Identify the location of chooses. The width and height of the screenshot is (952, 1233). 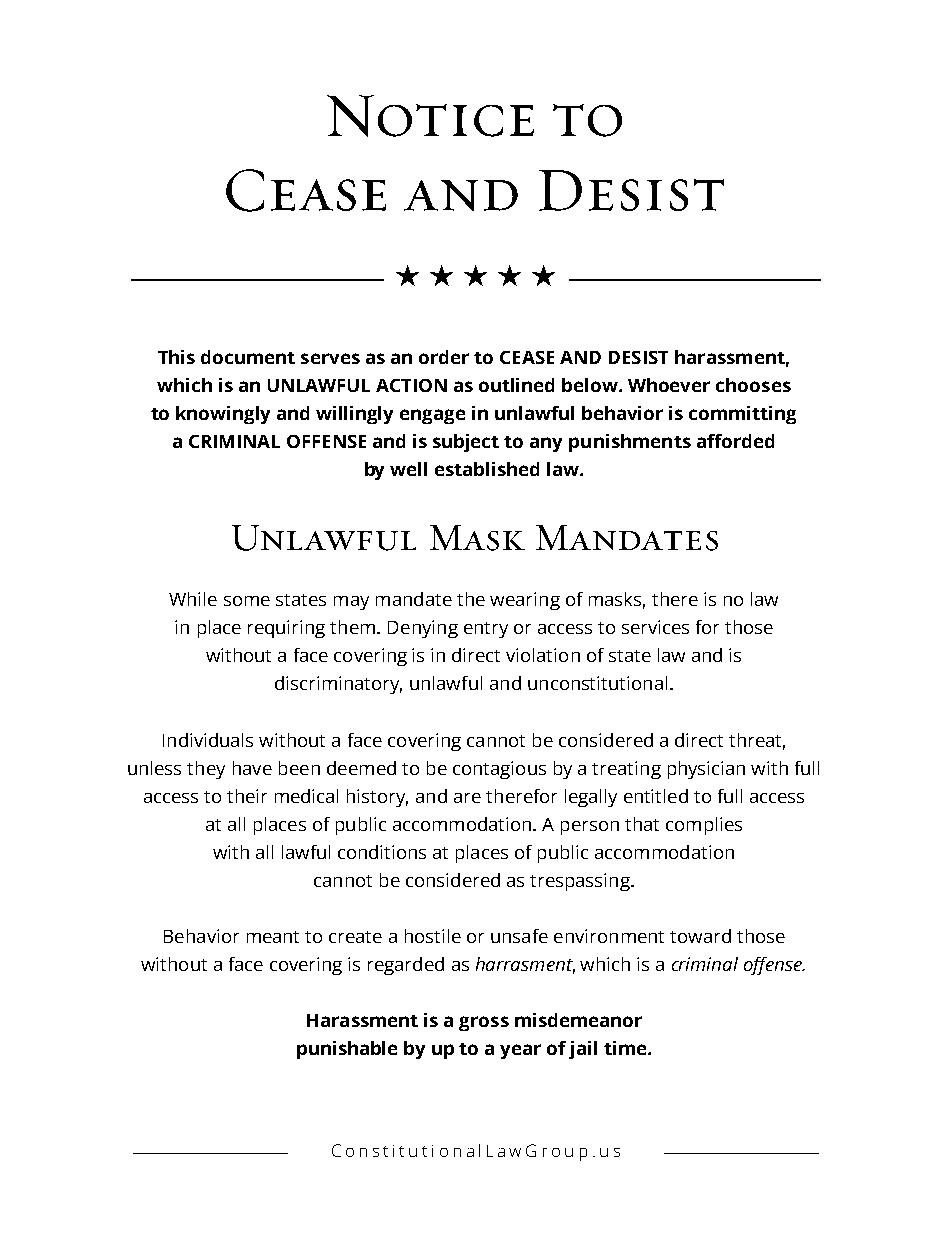
(753, 385).
